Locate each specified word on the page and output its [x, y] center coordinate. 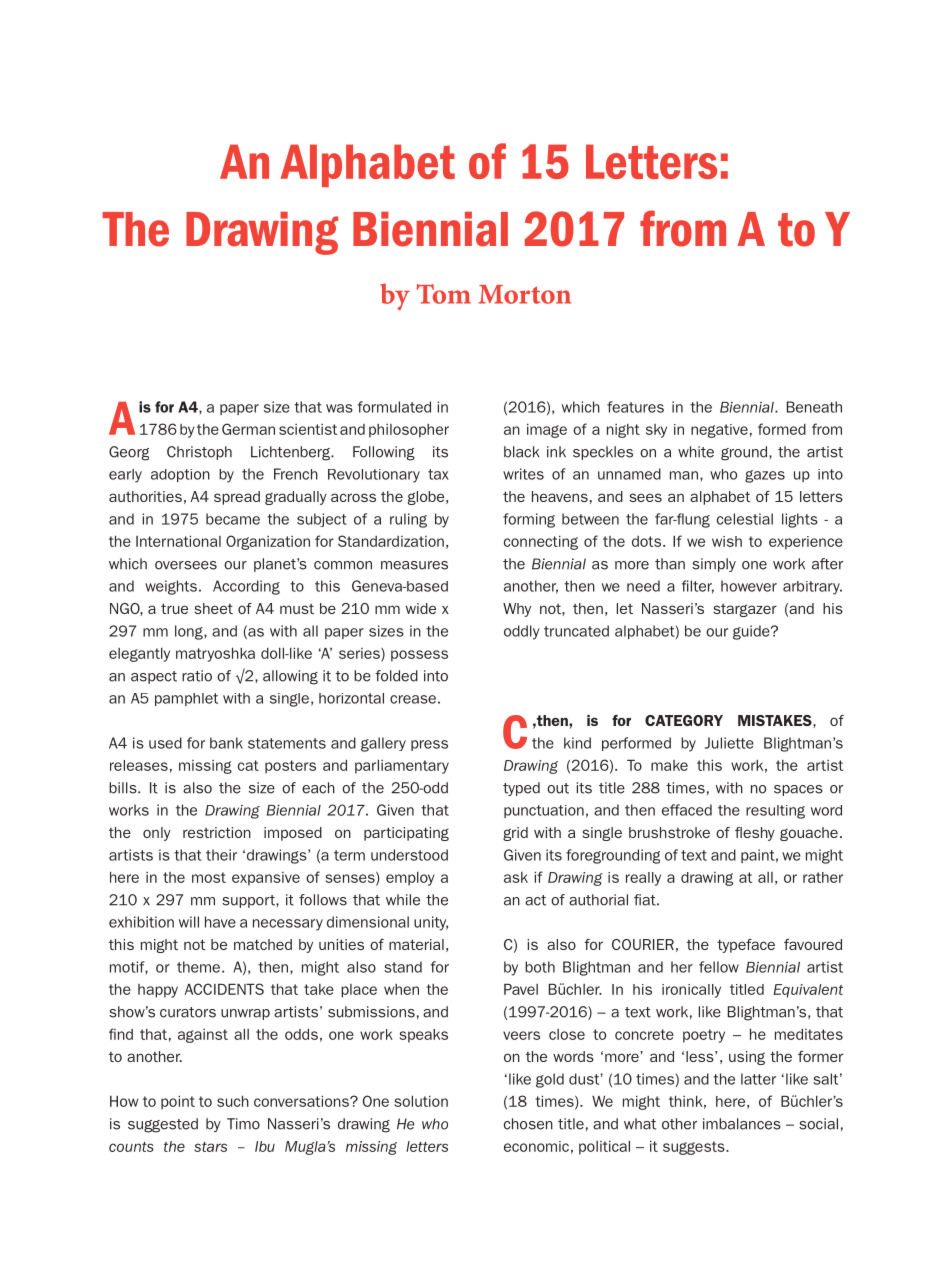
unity [431, 923]
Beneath [814, 407]
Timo [243, 1124]
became [233, 519]
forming [529, 520]
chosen [528, 1124]
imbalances [742, 1124]
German [248, 429]
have [220, 922]
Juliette [729, 743]
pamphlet [186, 699]
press [429, 745]
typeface [746, 946]
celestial [745, 519]
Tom [444, 294]
